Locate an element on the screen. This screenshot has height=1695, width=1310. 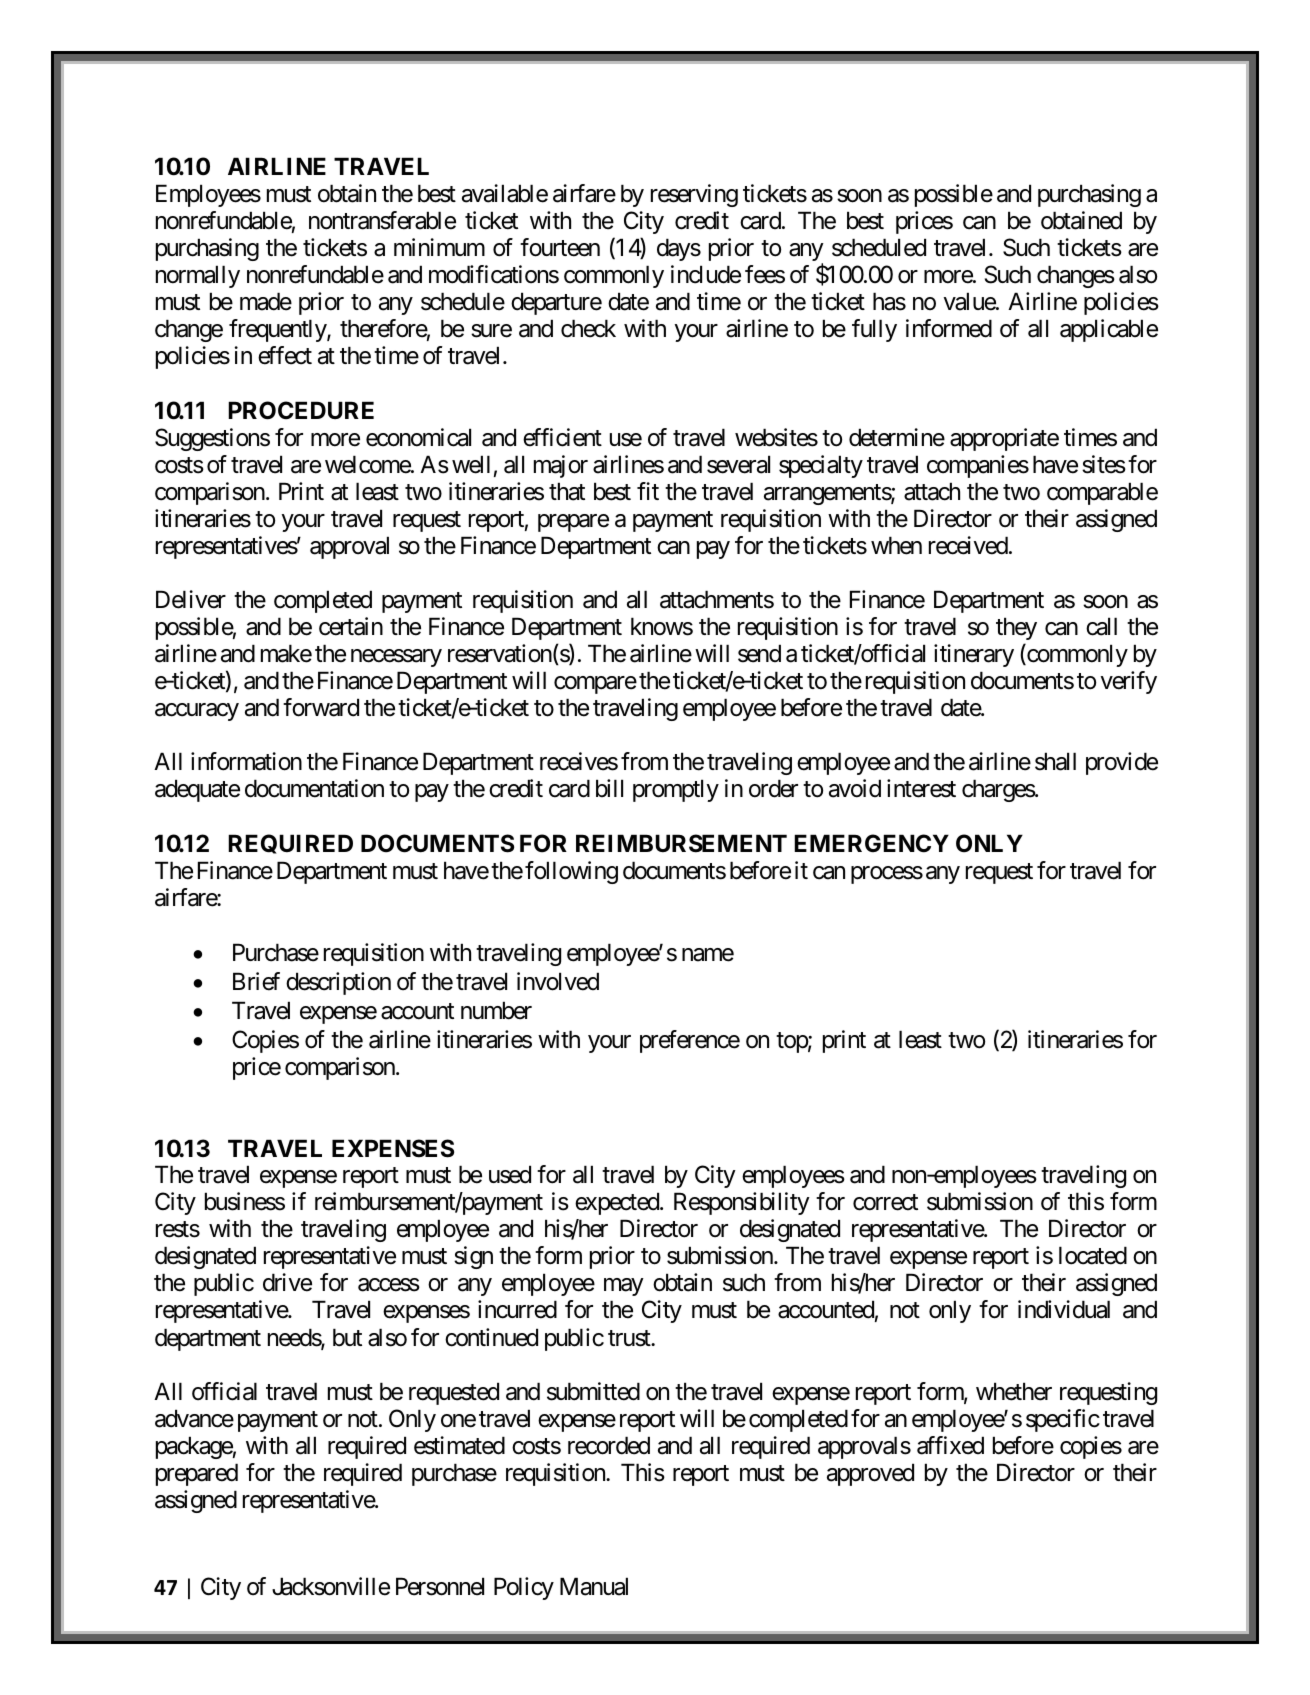
reserving is located at coordinates (694, 195).
